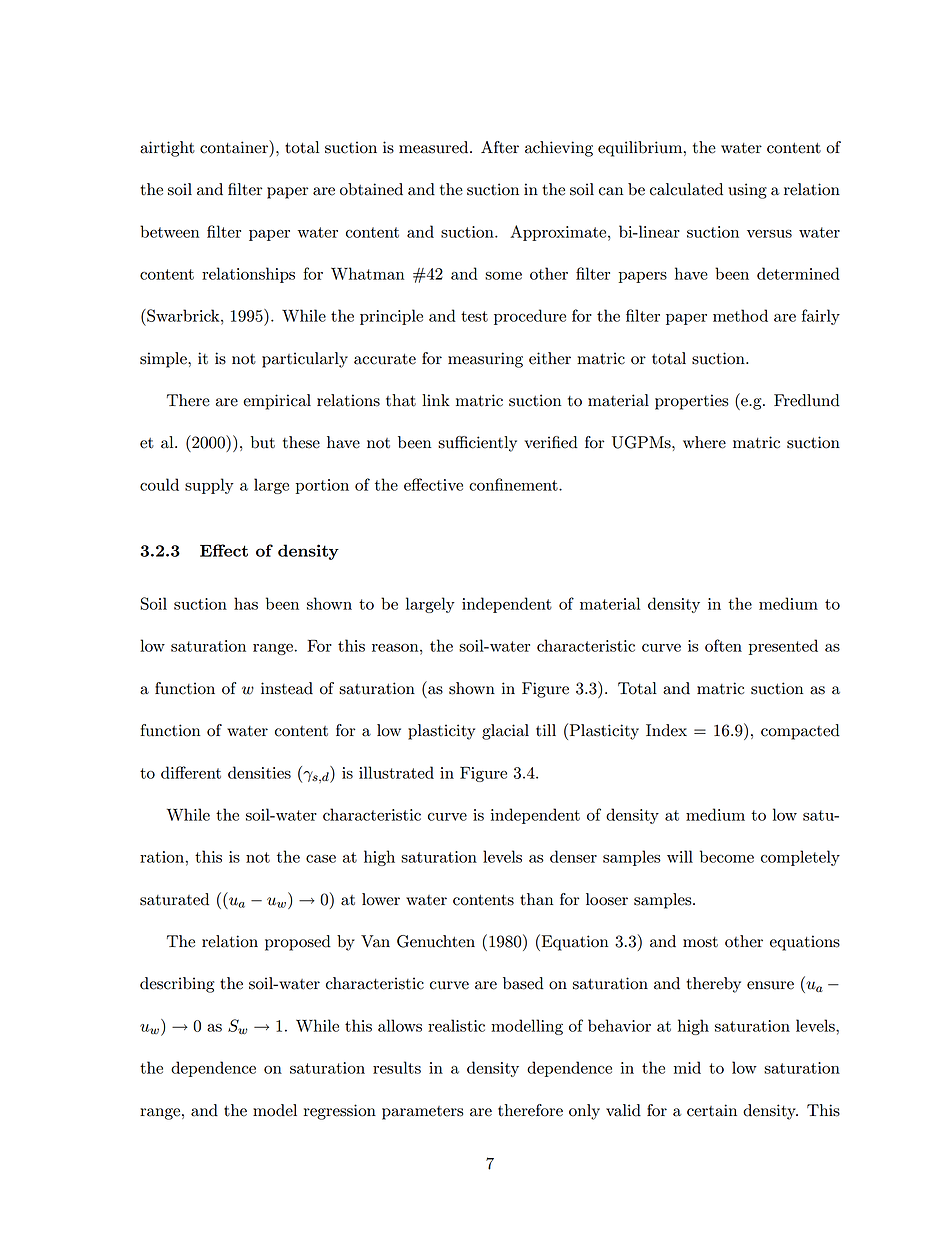  Describe the element at coordinates (514, 484) in the image. I see `confinement` at that location.
